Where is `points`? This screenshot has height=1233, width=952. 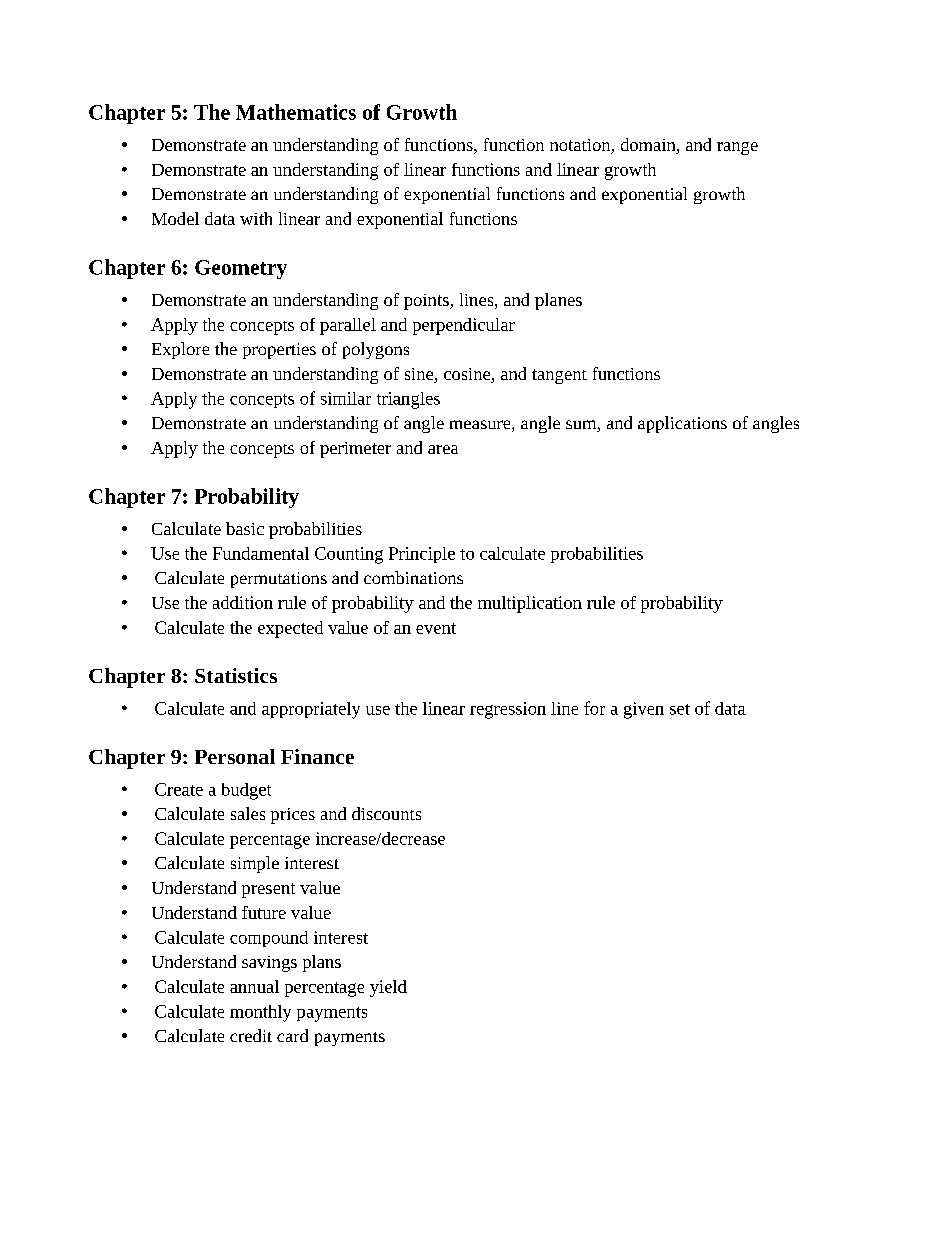
points is located at coordinates (427, 302).
